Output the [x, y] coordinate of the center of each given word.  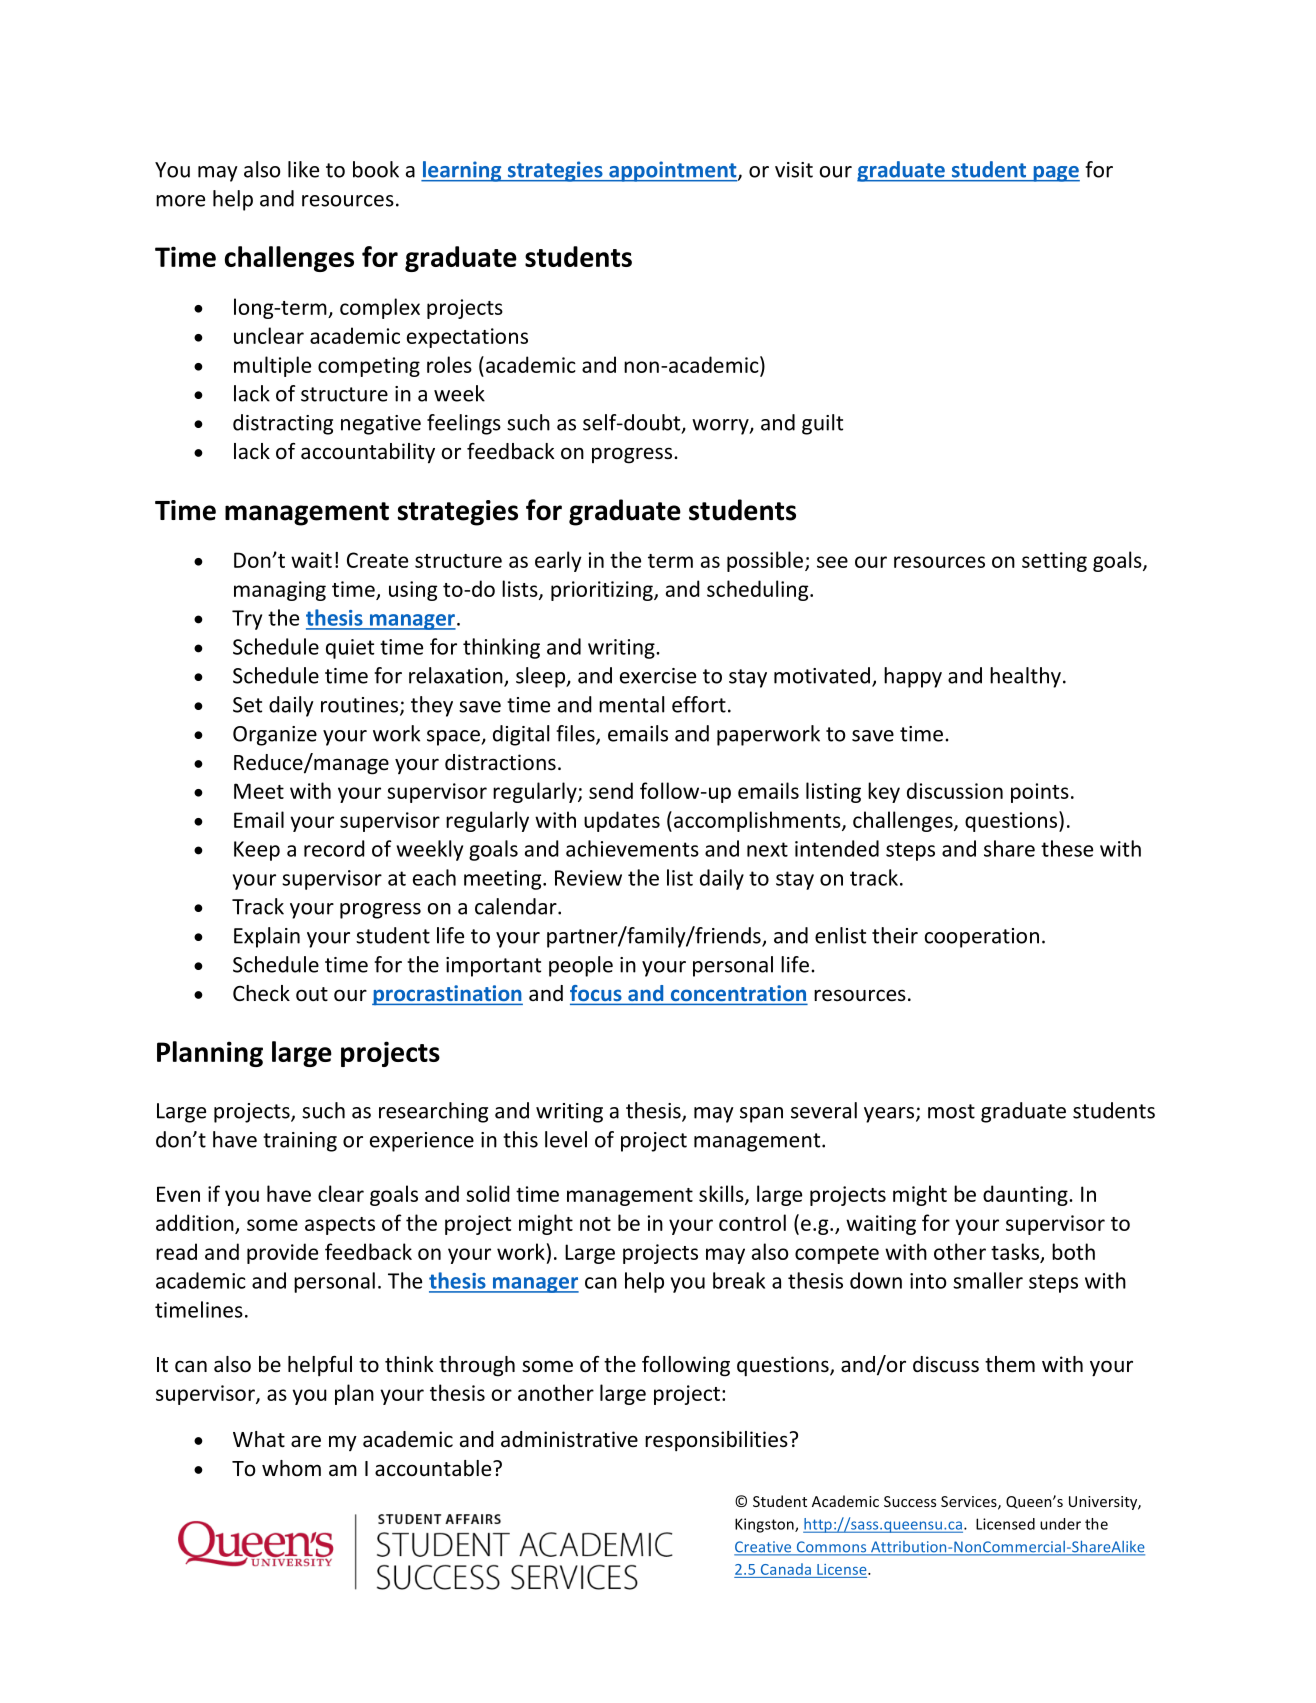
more [180, 201]
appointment [673, 171]
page [1055, 174]
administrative [569, 1439]
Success [910, 1501]
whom [291, 1468]
